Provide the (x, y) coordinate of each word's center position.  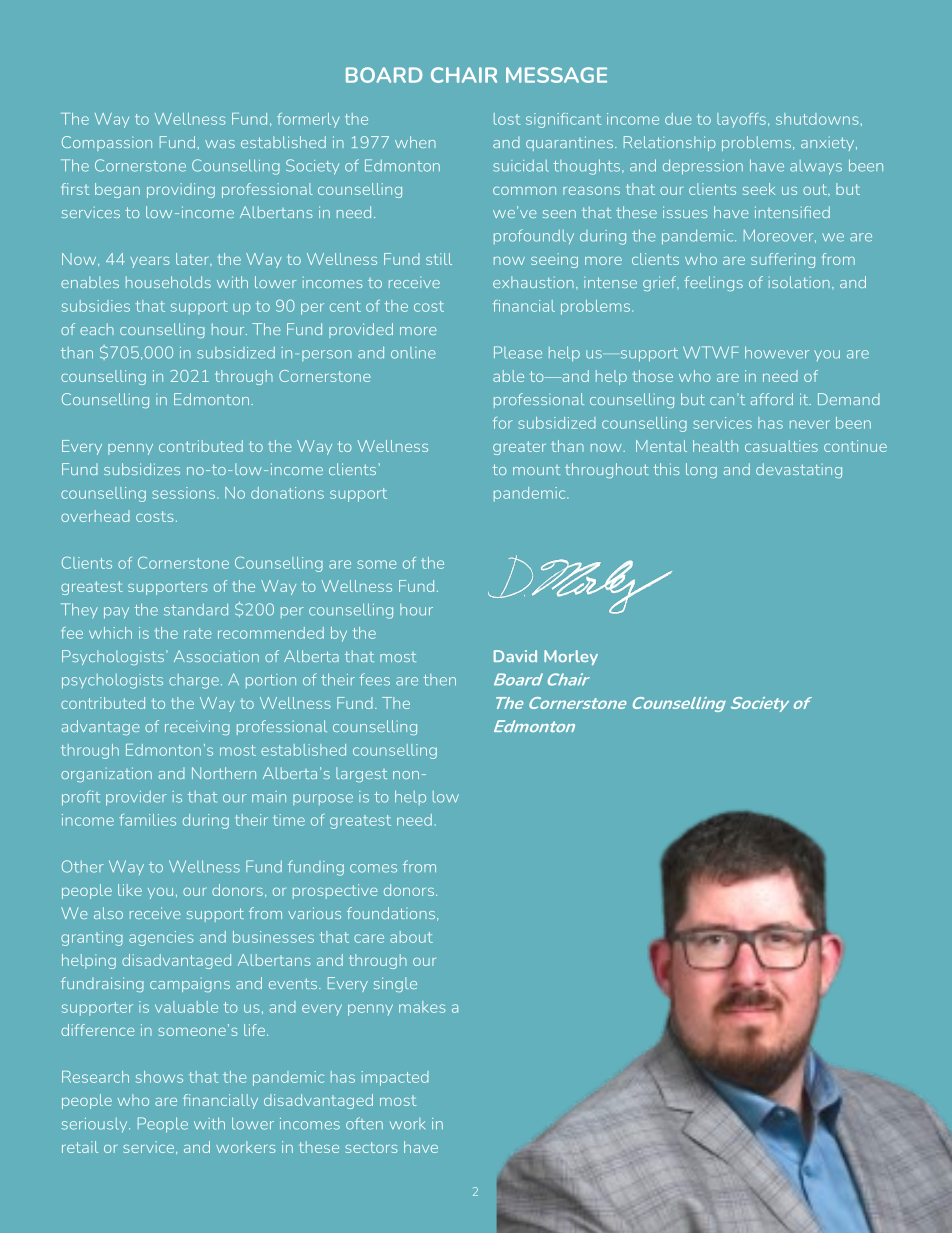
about (411, 937)
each (97, 329)
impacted (395, 1078)
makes (422, 1007)
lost (507, 119)
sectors (371, 1147)
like (130, 890)
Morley (571, 657)
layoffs (741, 120)
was (220, 144)
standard (196, 609)
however (777, 352)
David (515, 656)
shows (159, 1077)
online (413, 353)
